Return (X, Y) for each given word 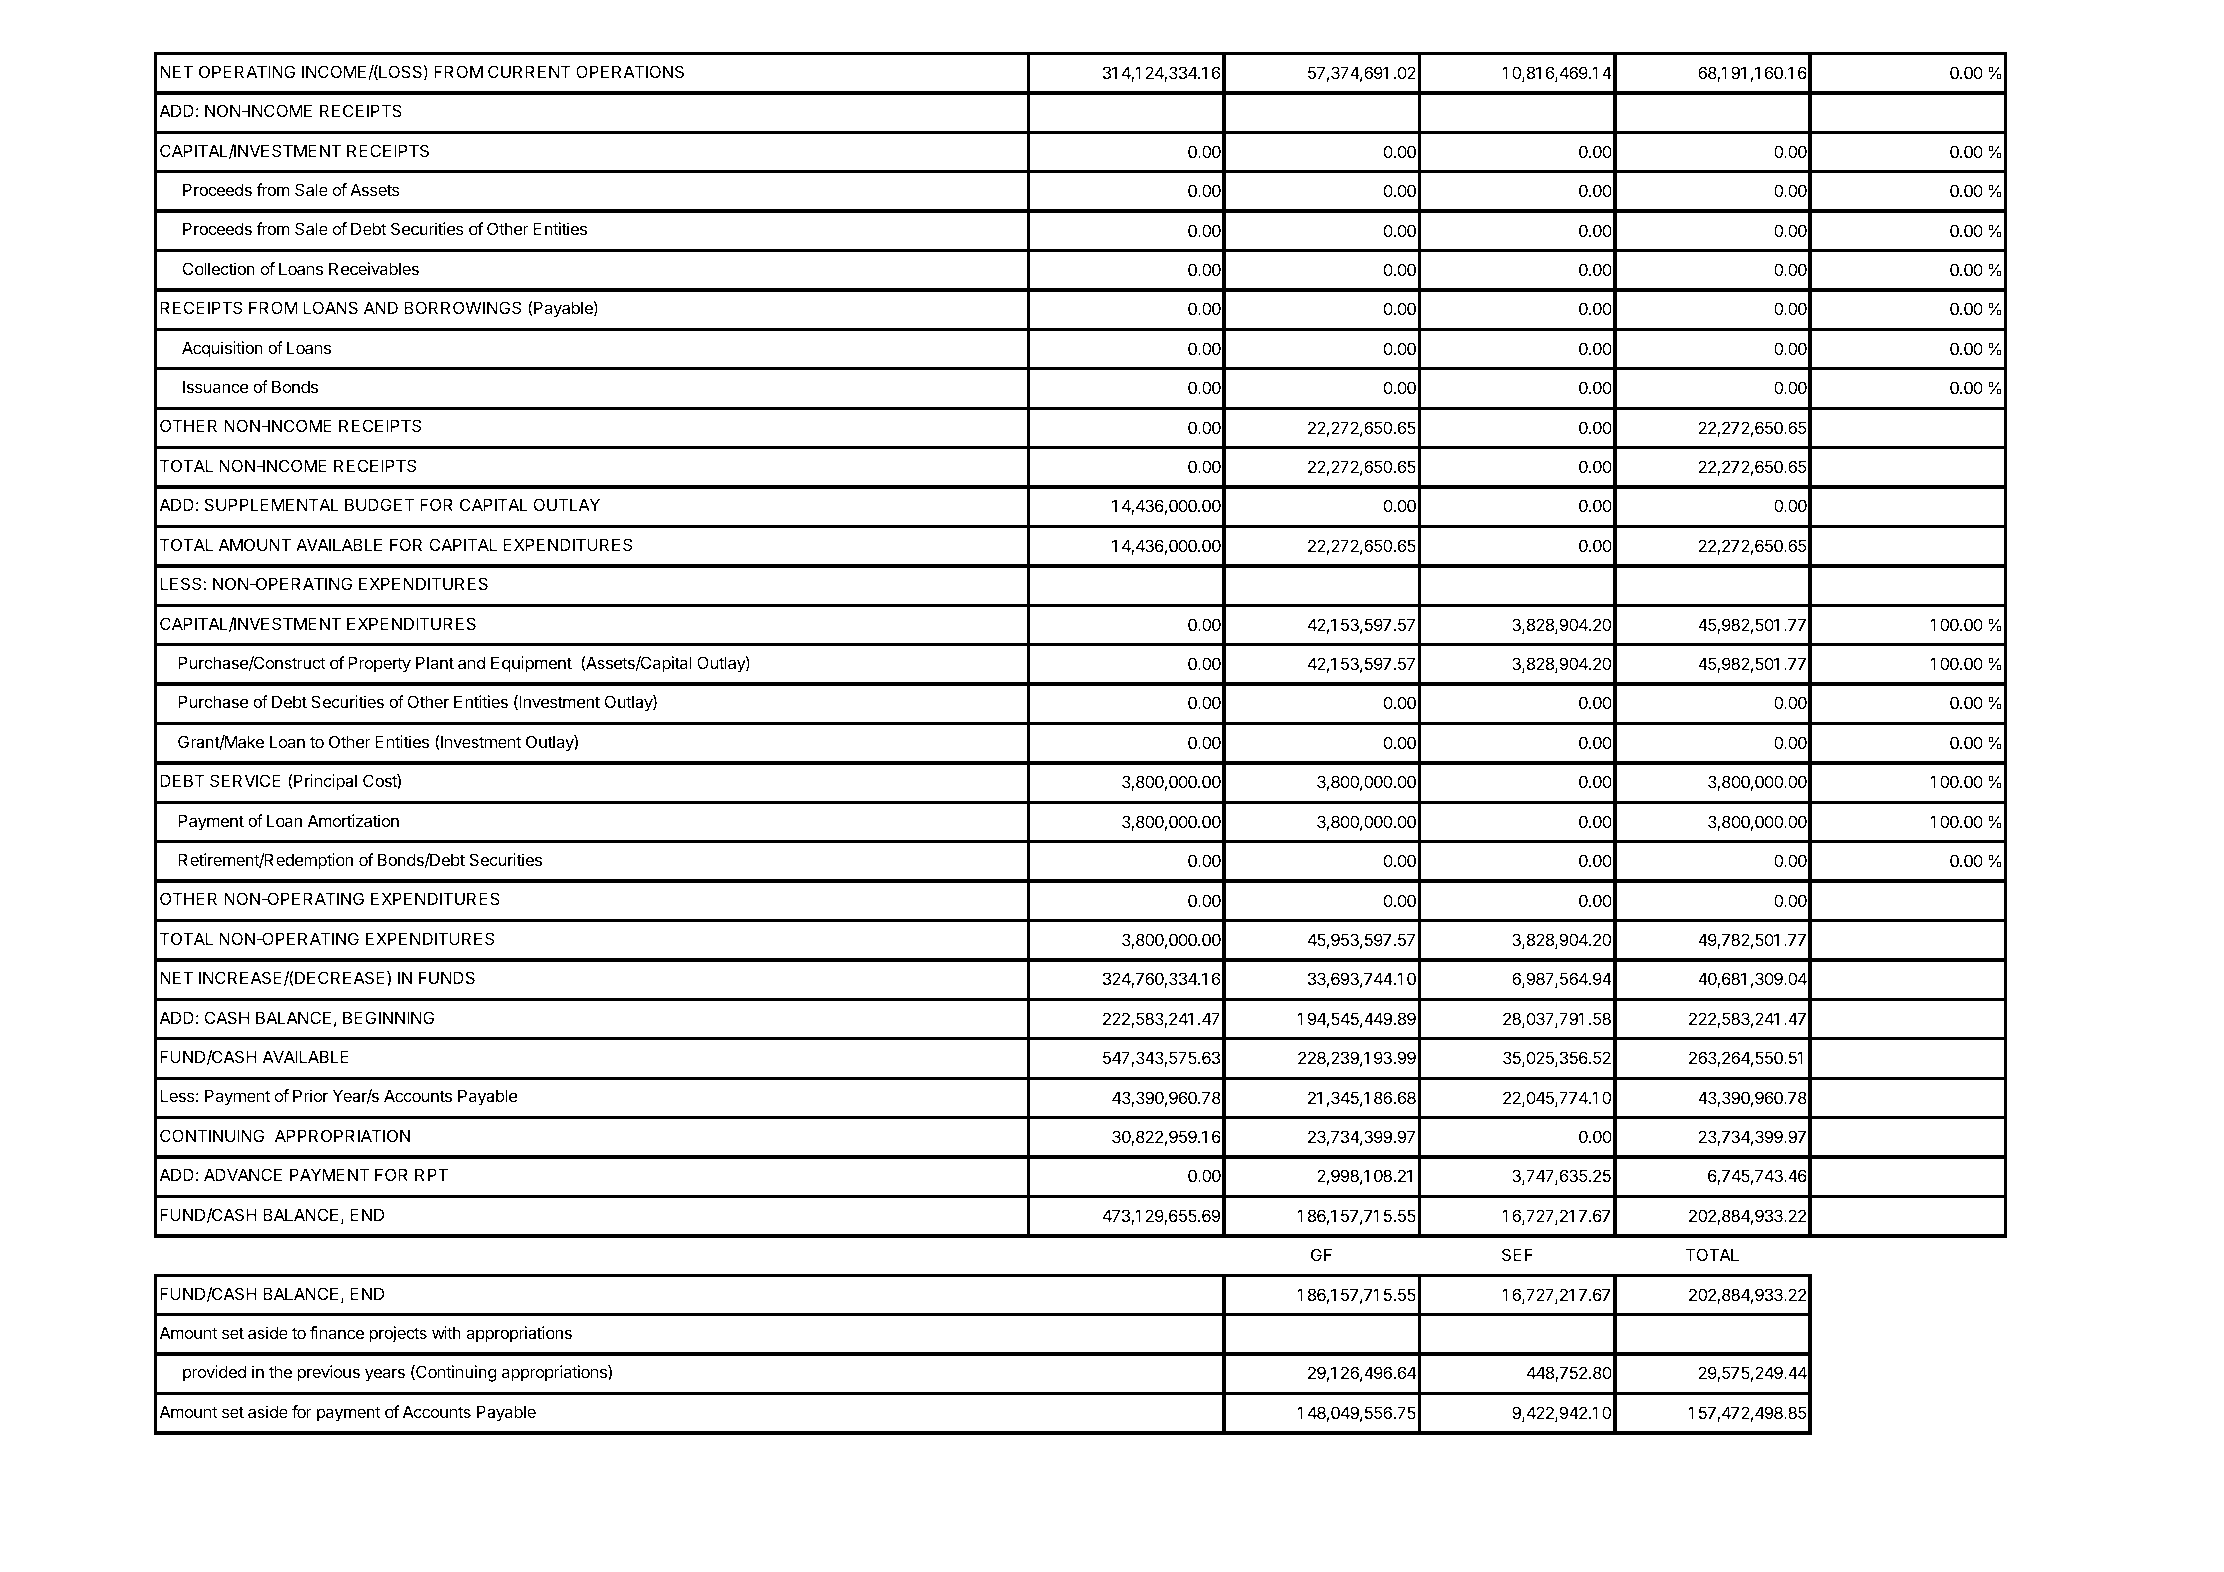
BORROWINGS (462, 307)
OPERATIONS (630, 71)
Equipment (531, 664)
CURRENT (529, 71)
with (446, 1332)
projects (398, 1334)
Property (379, 664)
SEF (1517, 1254)
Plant (435, 662)
